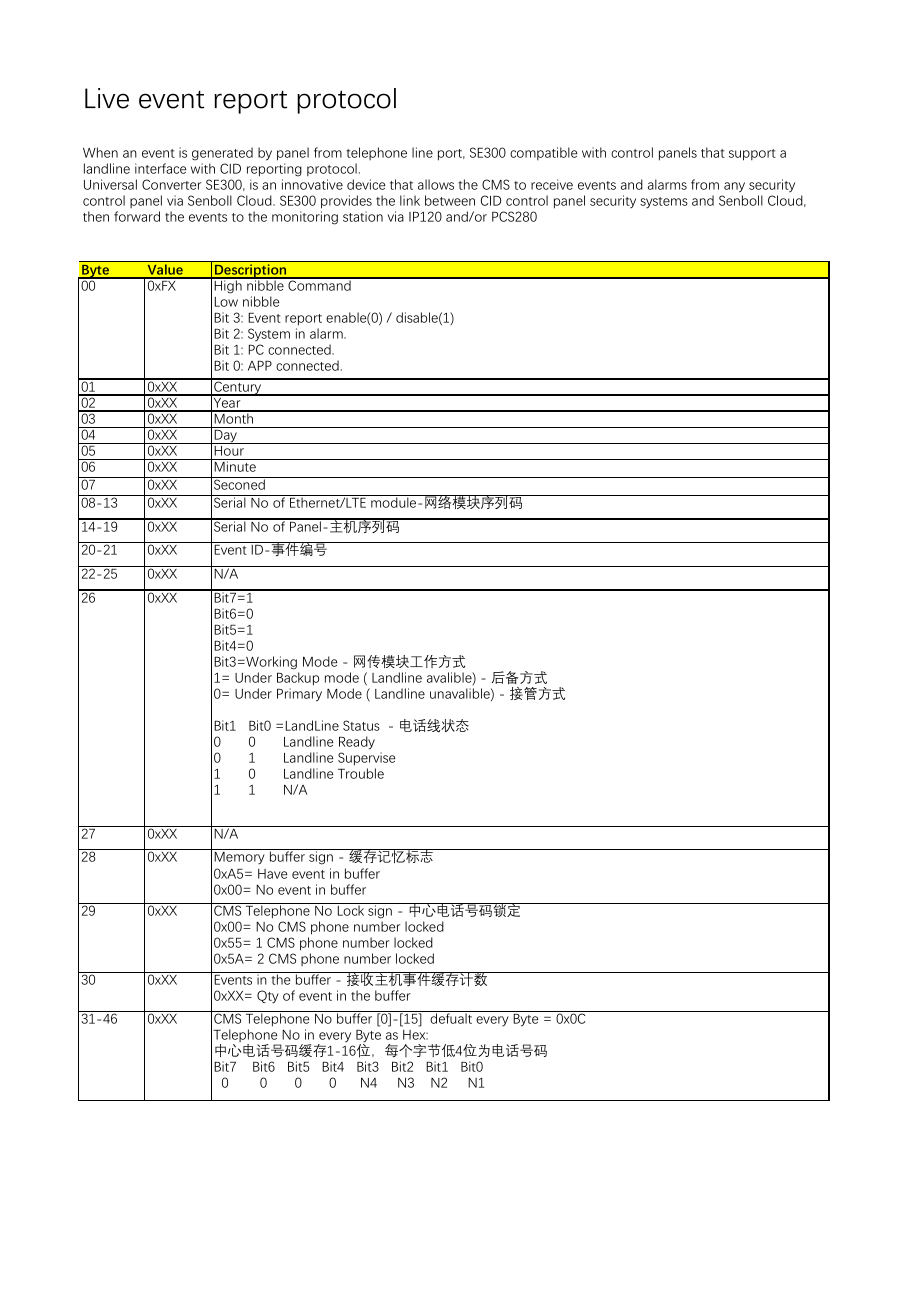 The width and height of the image is (924, 1308). Describe the element at coordinates (268, 996) in the image. I see `Qty` at that location.
